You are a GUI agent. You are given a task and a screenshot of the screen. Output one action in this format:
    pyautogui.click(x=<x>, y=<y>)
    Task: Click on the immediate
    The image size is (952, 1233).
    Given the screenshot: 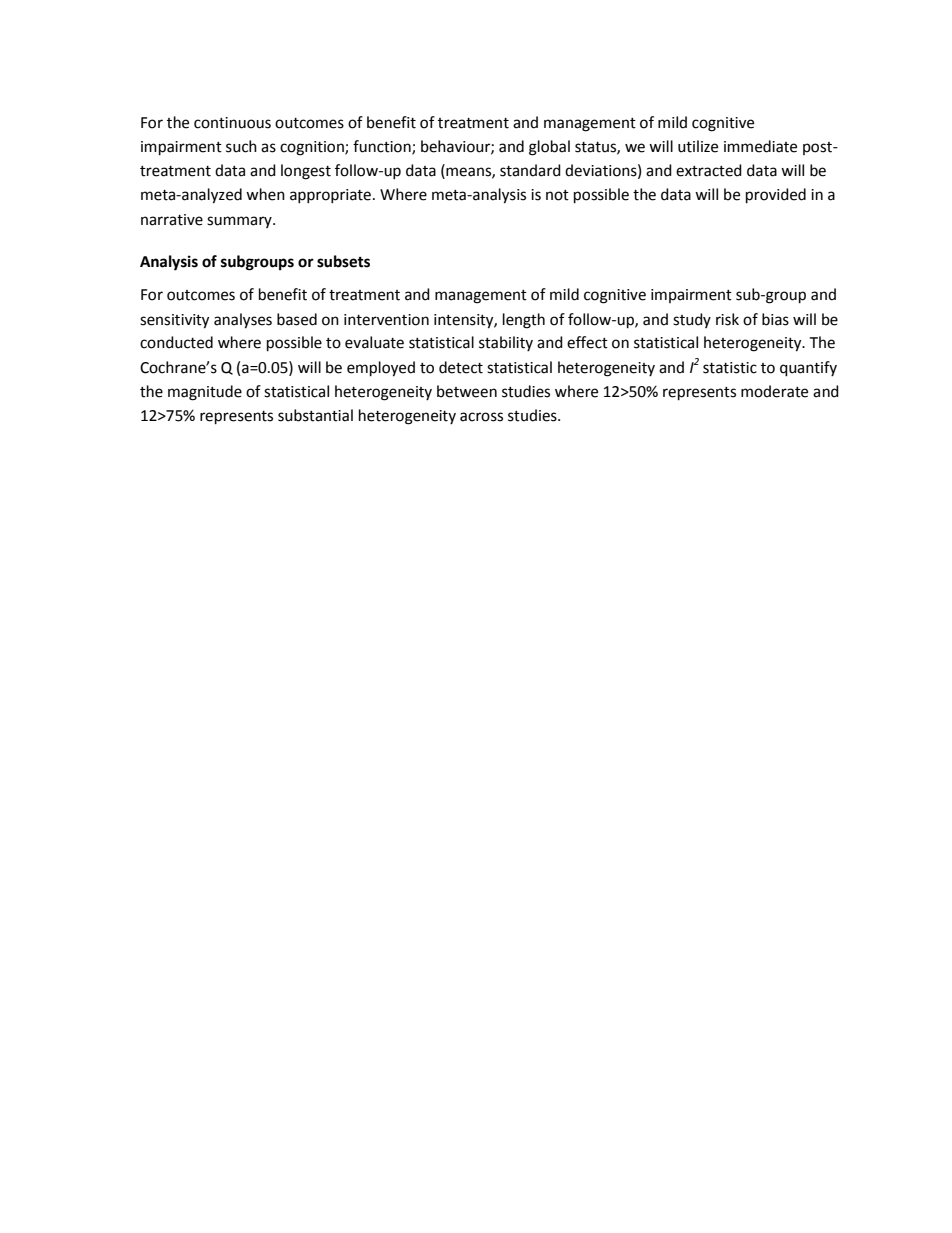 What is the action you would take?
    pyautogui.click(x=760, y=146)
